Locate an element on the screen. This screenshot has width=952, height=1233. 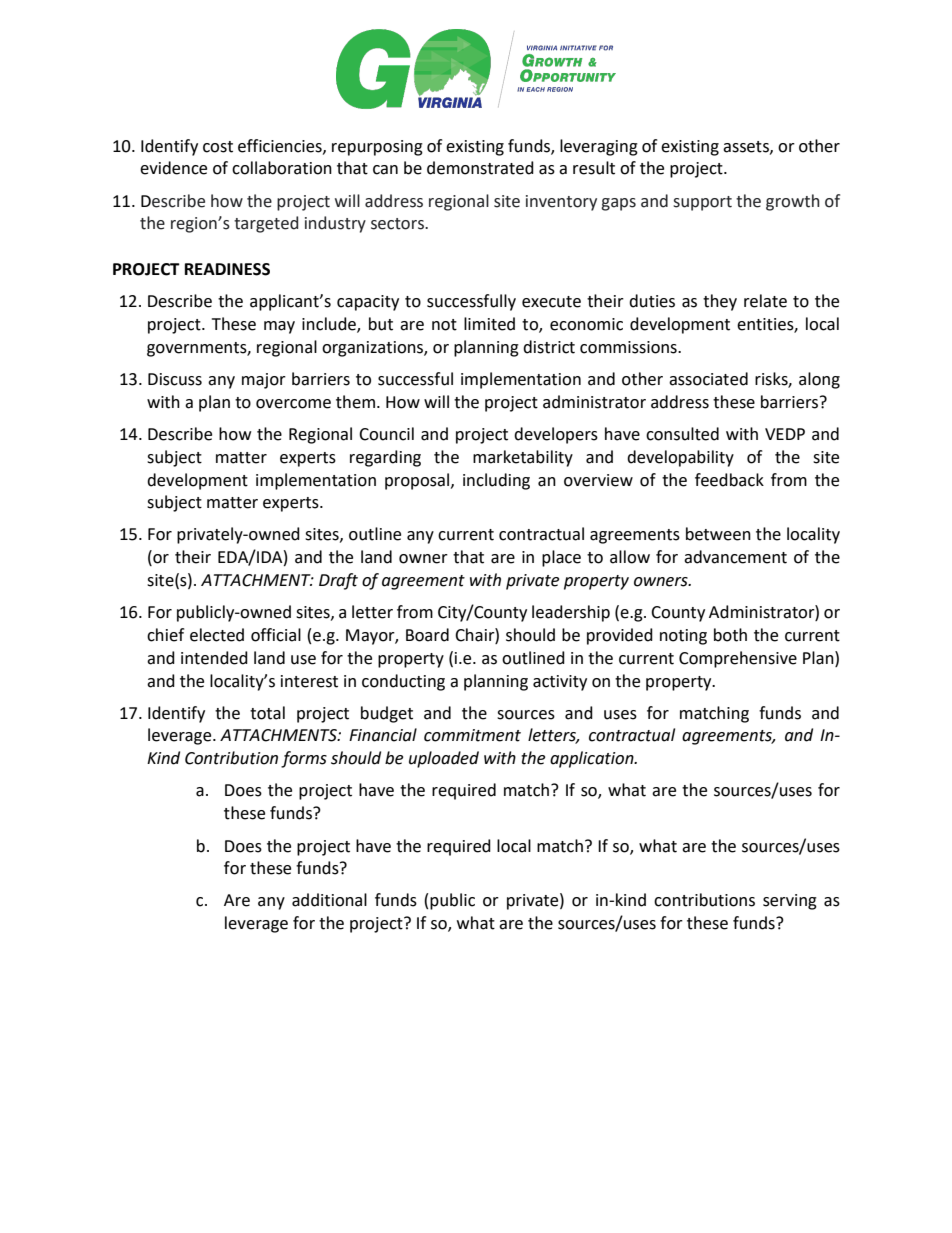
leadership is located at coordinates (571, 613).
